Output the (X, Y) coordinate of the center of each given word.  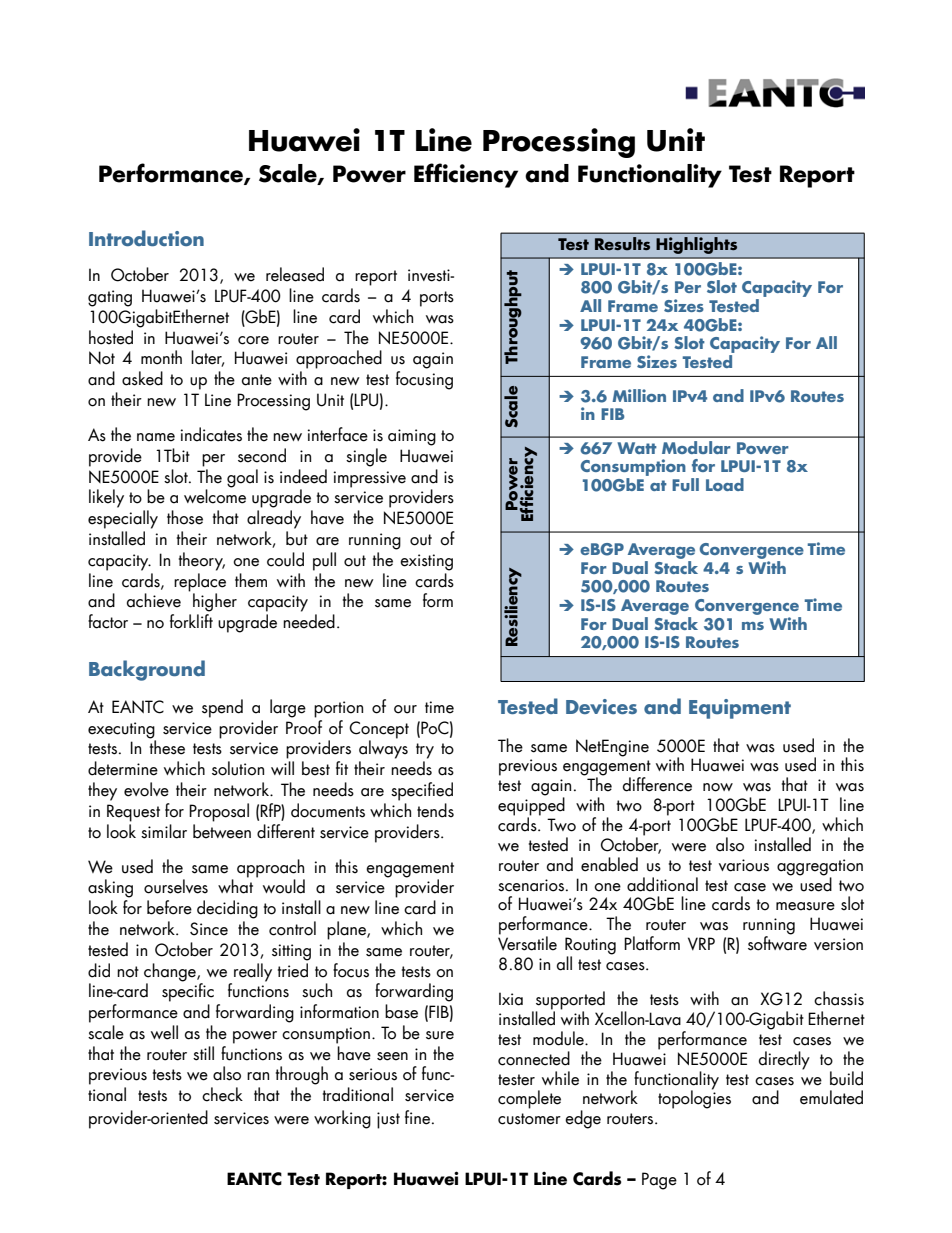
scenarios (531, 885)
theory (202, 561)
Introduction (146, 238)
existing (426, 562)
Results (622, 243)
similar (164, 831)
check (222, 1094)
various (744, 865)
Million (639, 395)
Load (725, 484)
